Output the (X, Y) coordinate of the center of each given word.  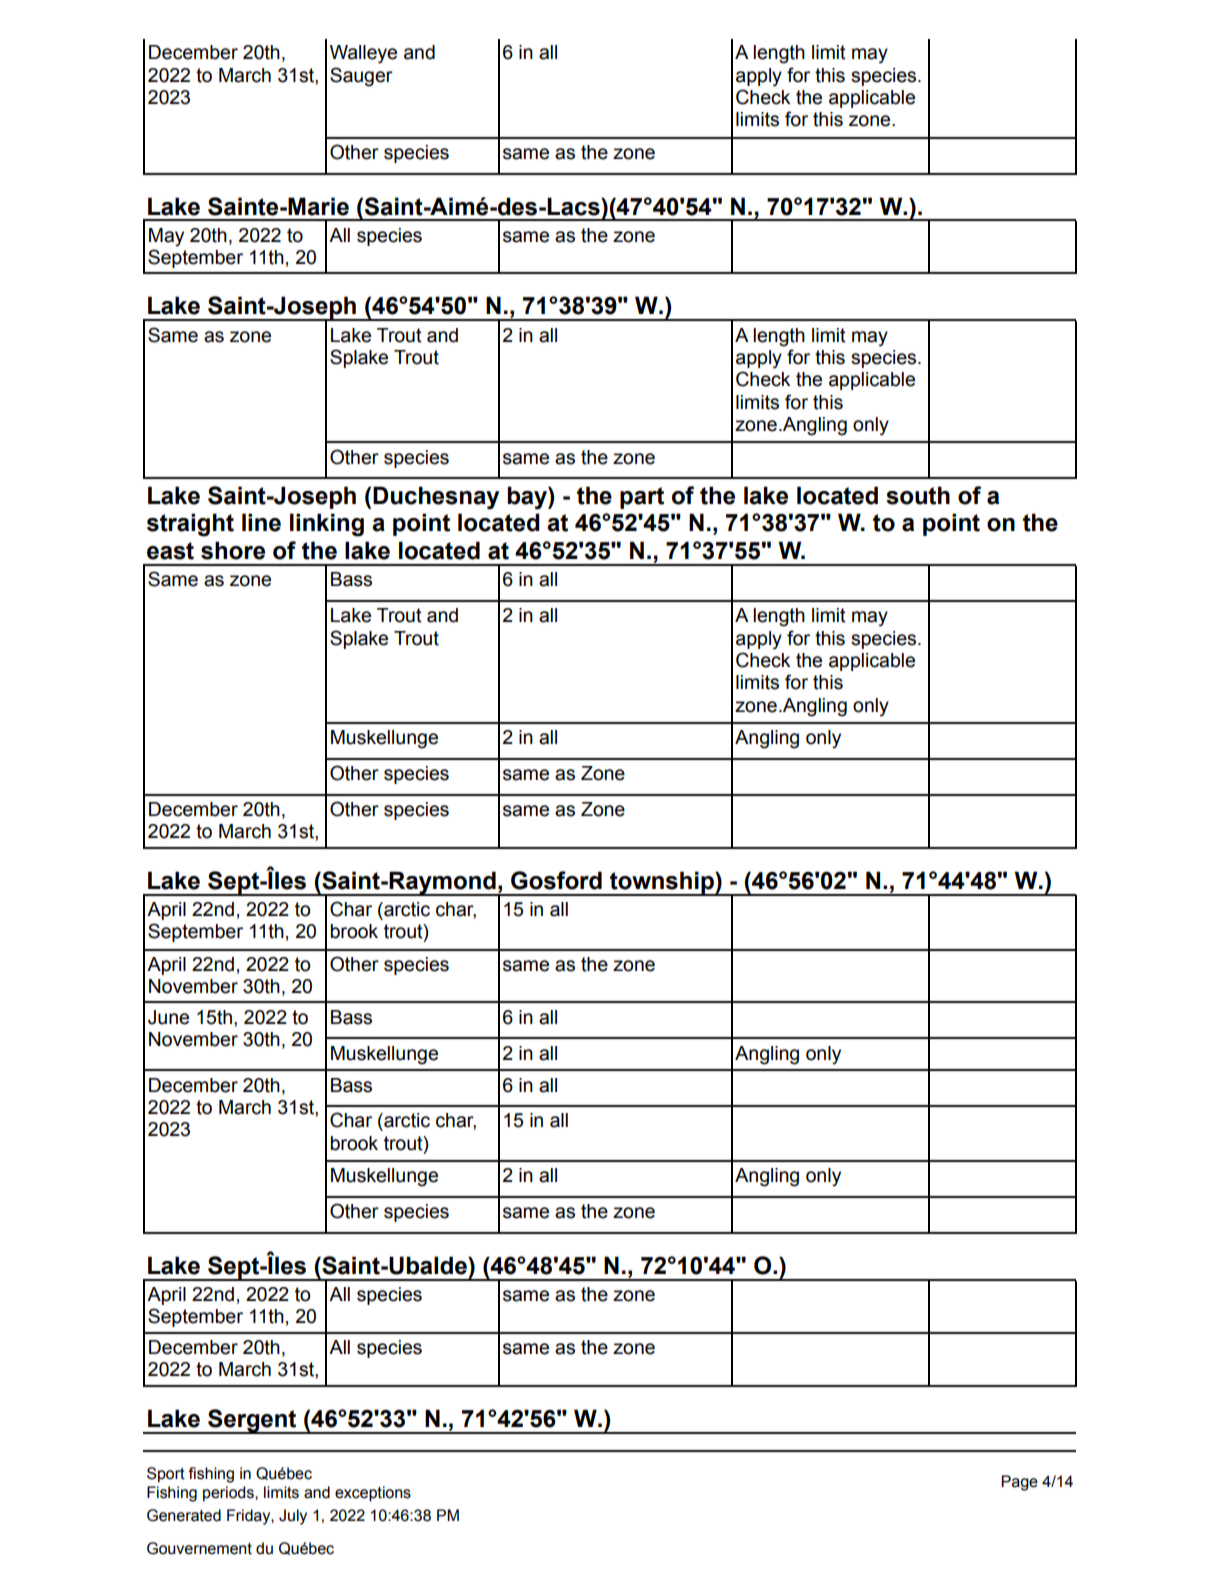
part (642, 498)
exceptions (373, 1494)
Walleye (363, 54)
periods (229, 1494)
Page (1019, 1483)
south (918, 495)
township (662, 883)
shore (233, 550)
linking (327, 525)
